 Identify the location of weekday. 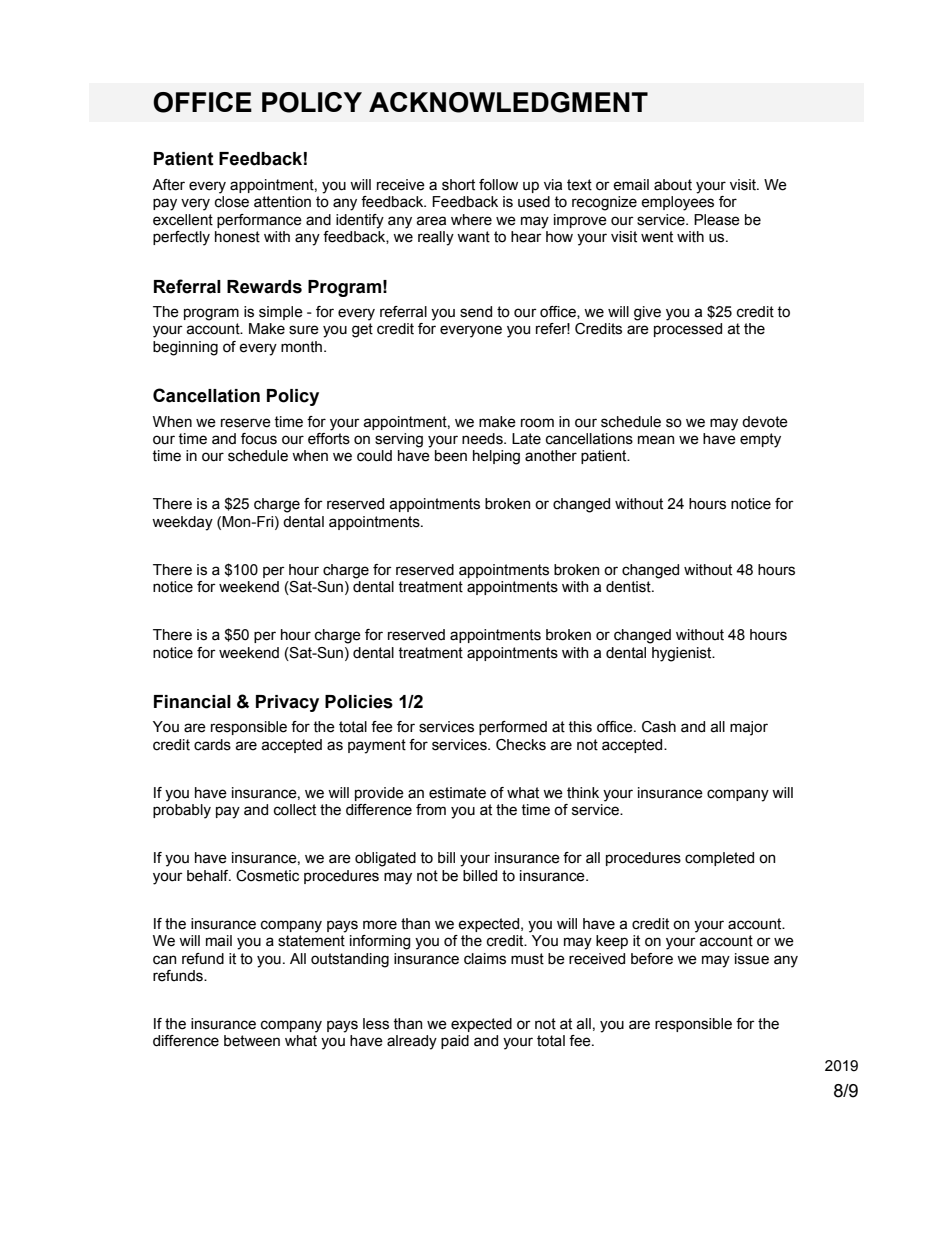
(182, 523).
